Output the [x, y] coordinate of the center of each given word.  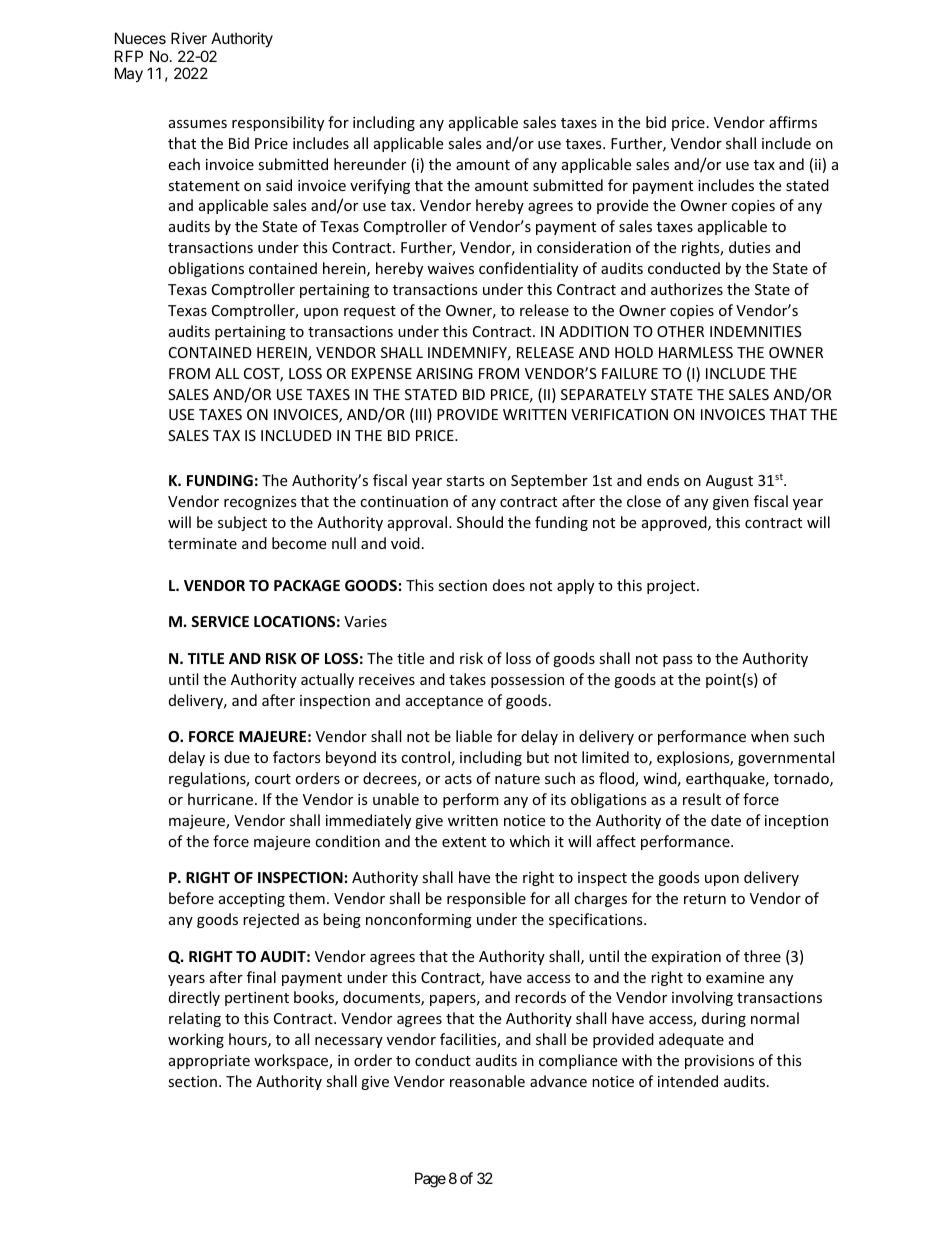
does [509, 585]
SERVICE [220, 621]
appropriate [209, 1062]
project [672, 587]
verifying [380, 186]
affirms [793, 122]
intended [688, 1081]
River [189, 38]
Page [430, 1180]
